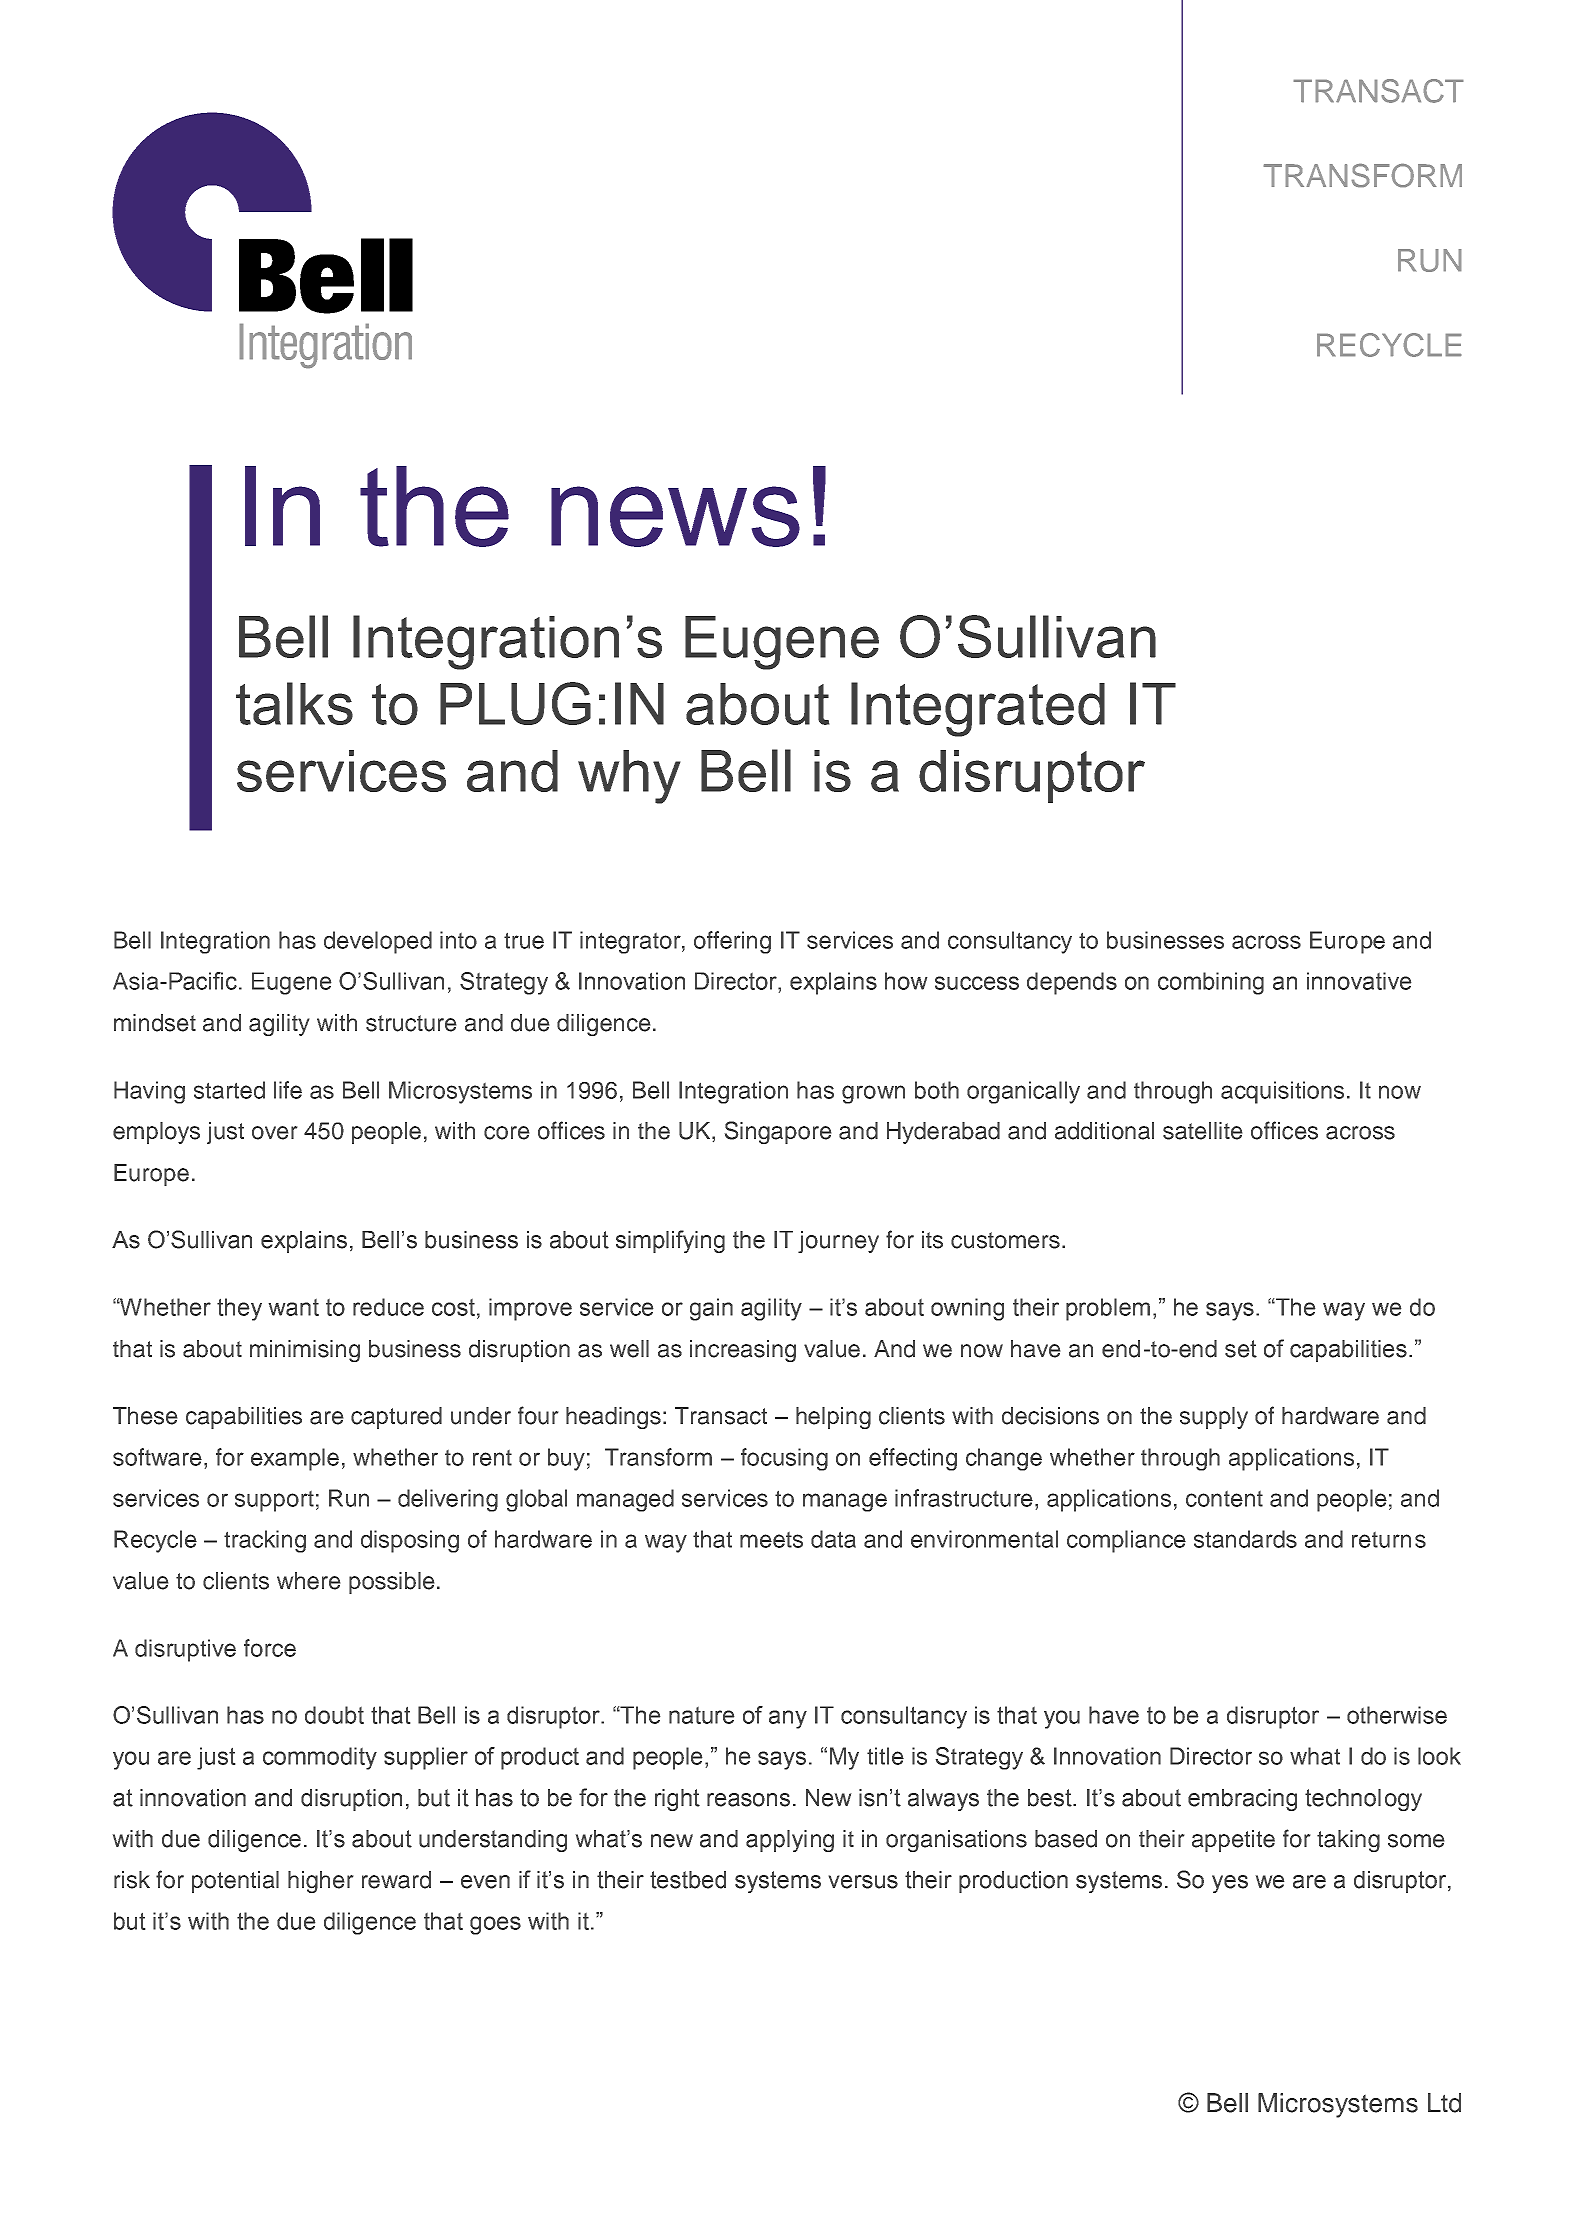 The width and height of the page is (1575, 2228). What do you see at coordinates (778, 1132) in the page?
I see `Singapore` at bounding box center [778, 1132].
